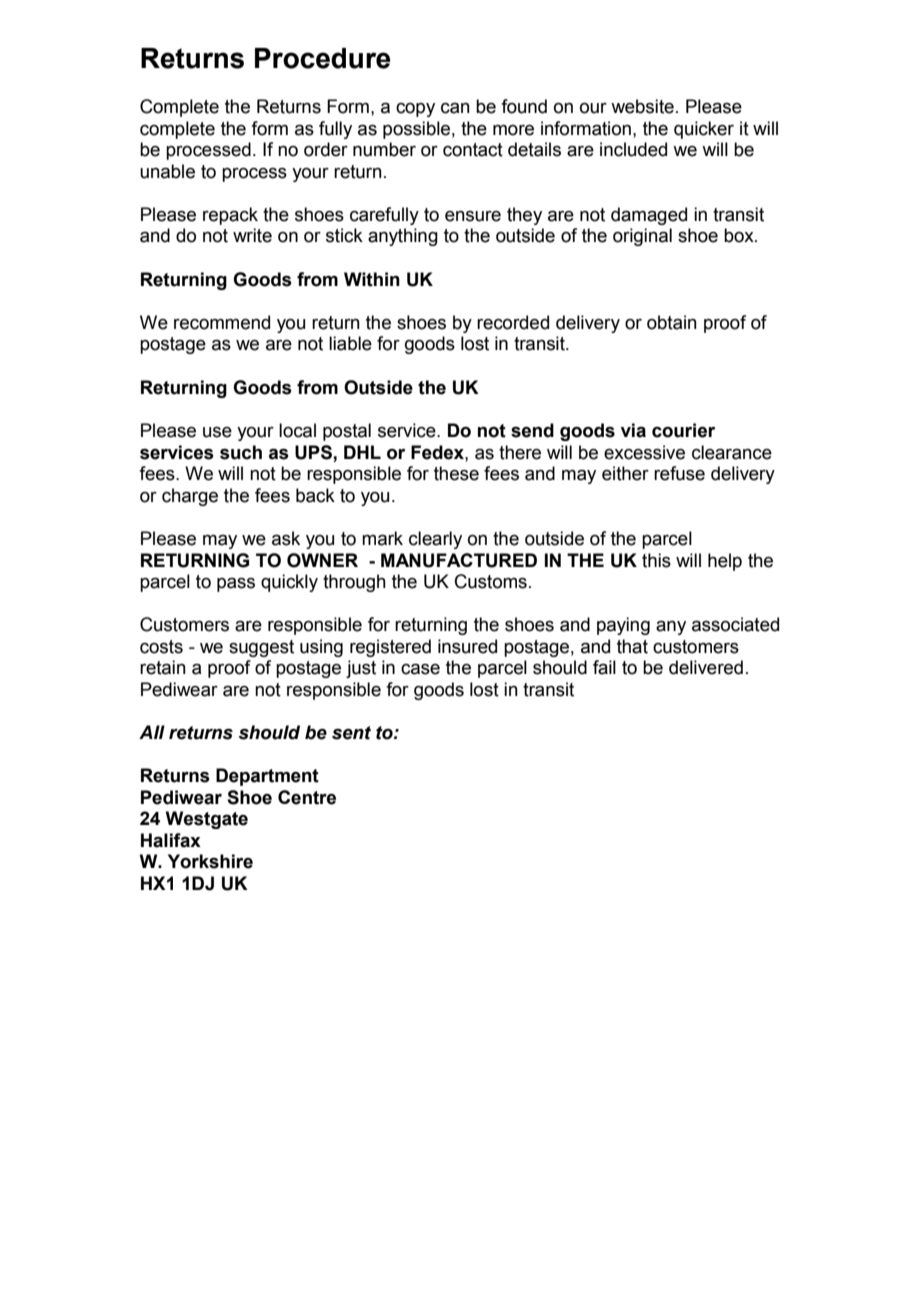  What do you see at coordinates (679, 473) in the screenshot?
I see `refuse` at bounding box center [679, 473].
